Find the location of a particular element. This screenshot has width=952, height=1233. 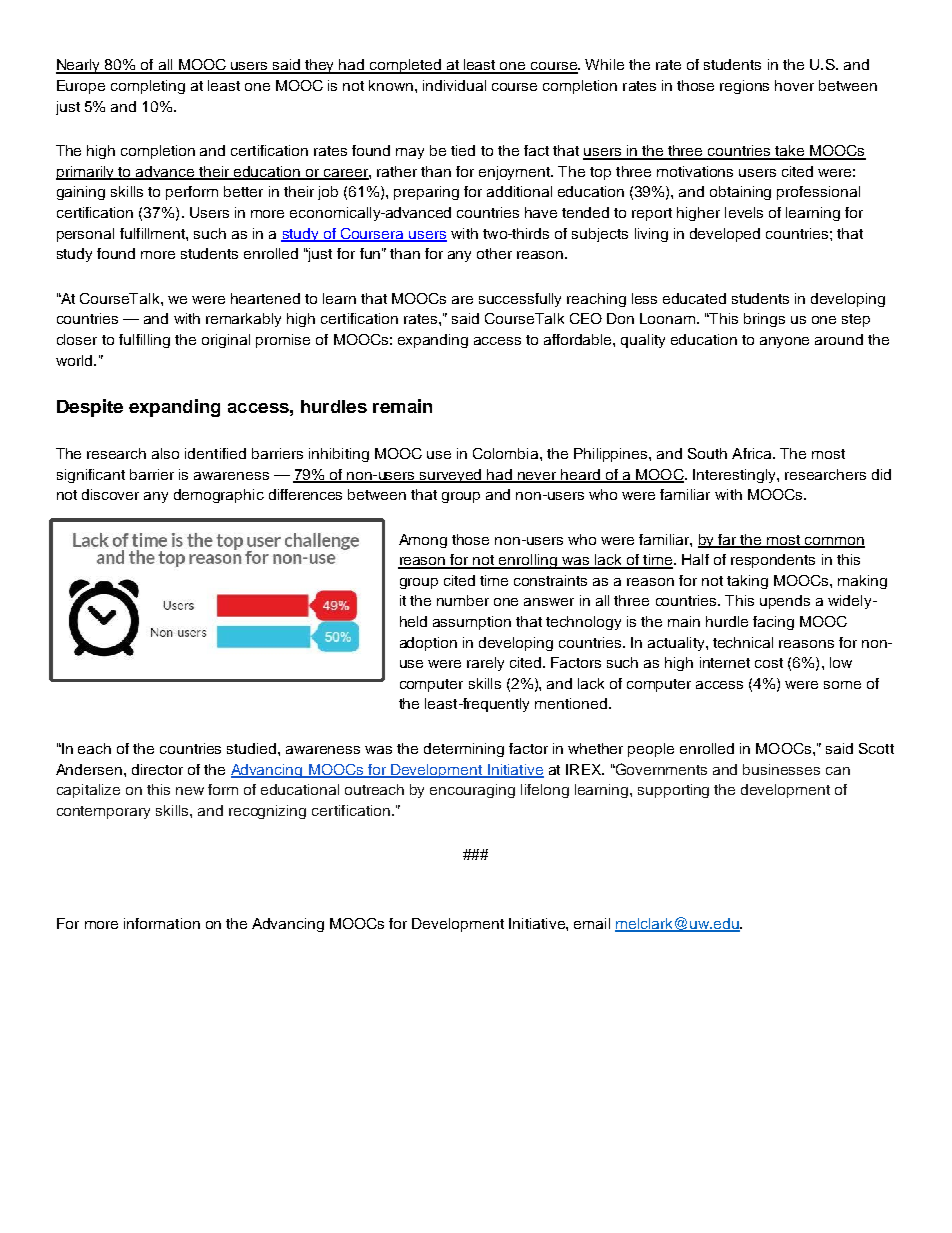

other is located at coordinates (494, 253).
